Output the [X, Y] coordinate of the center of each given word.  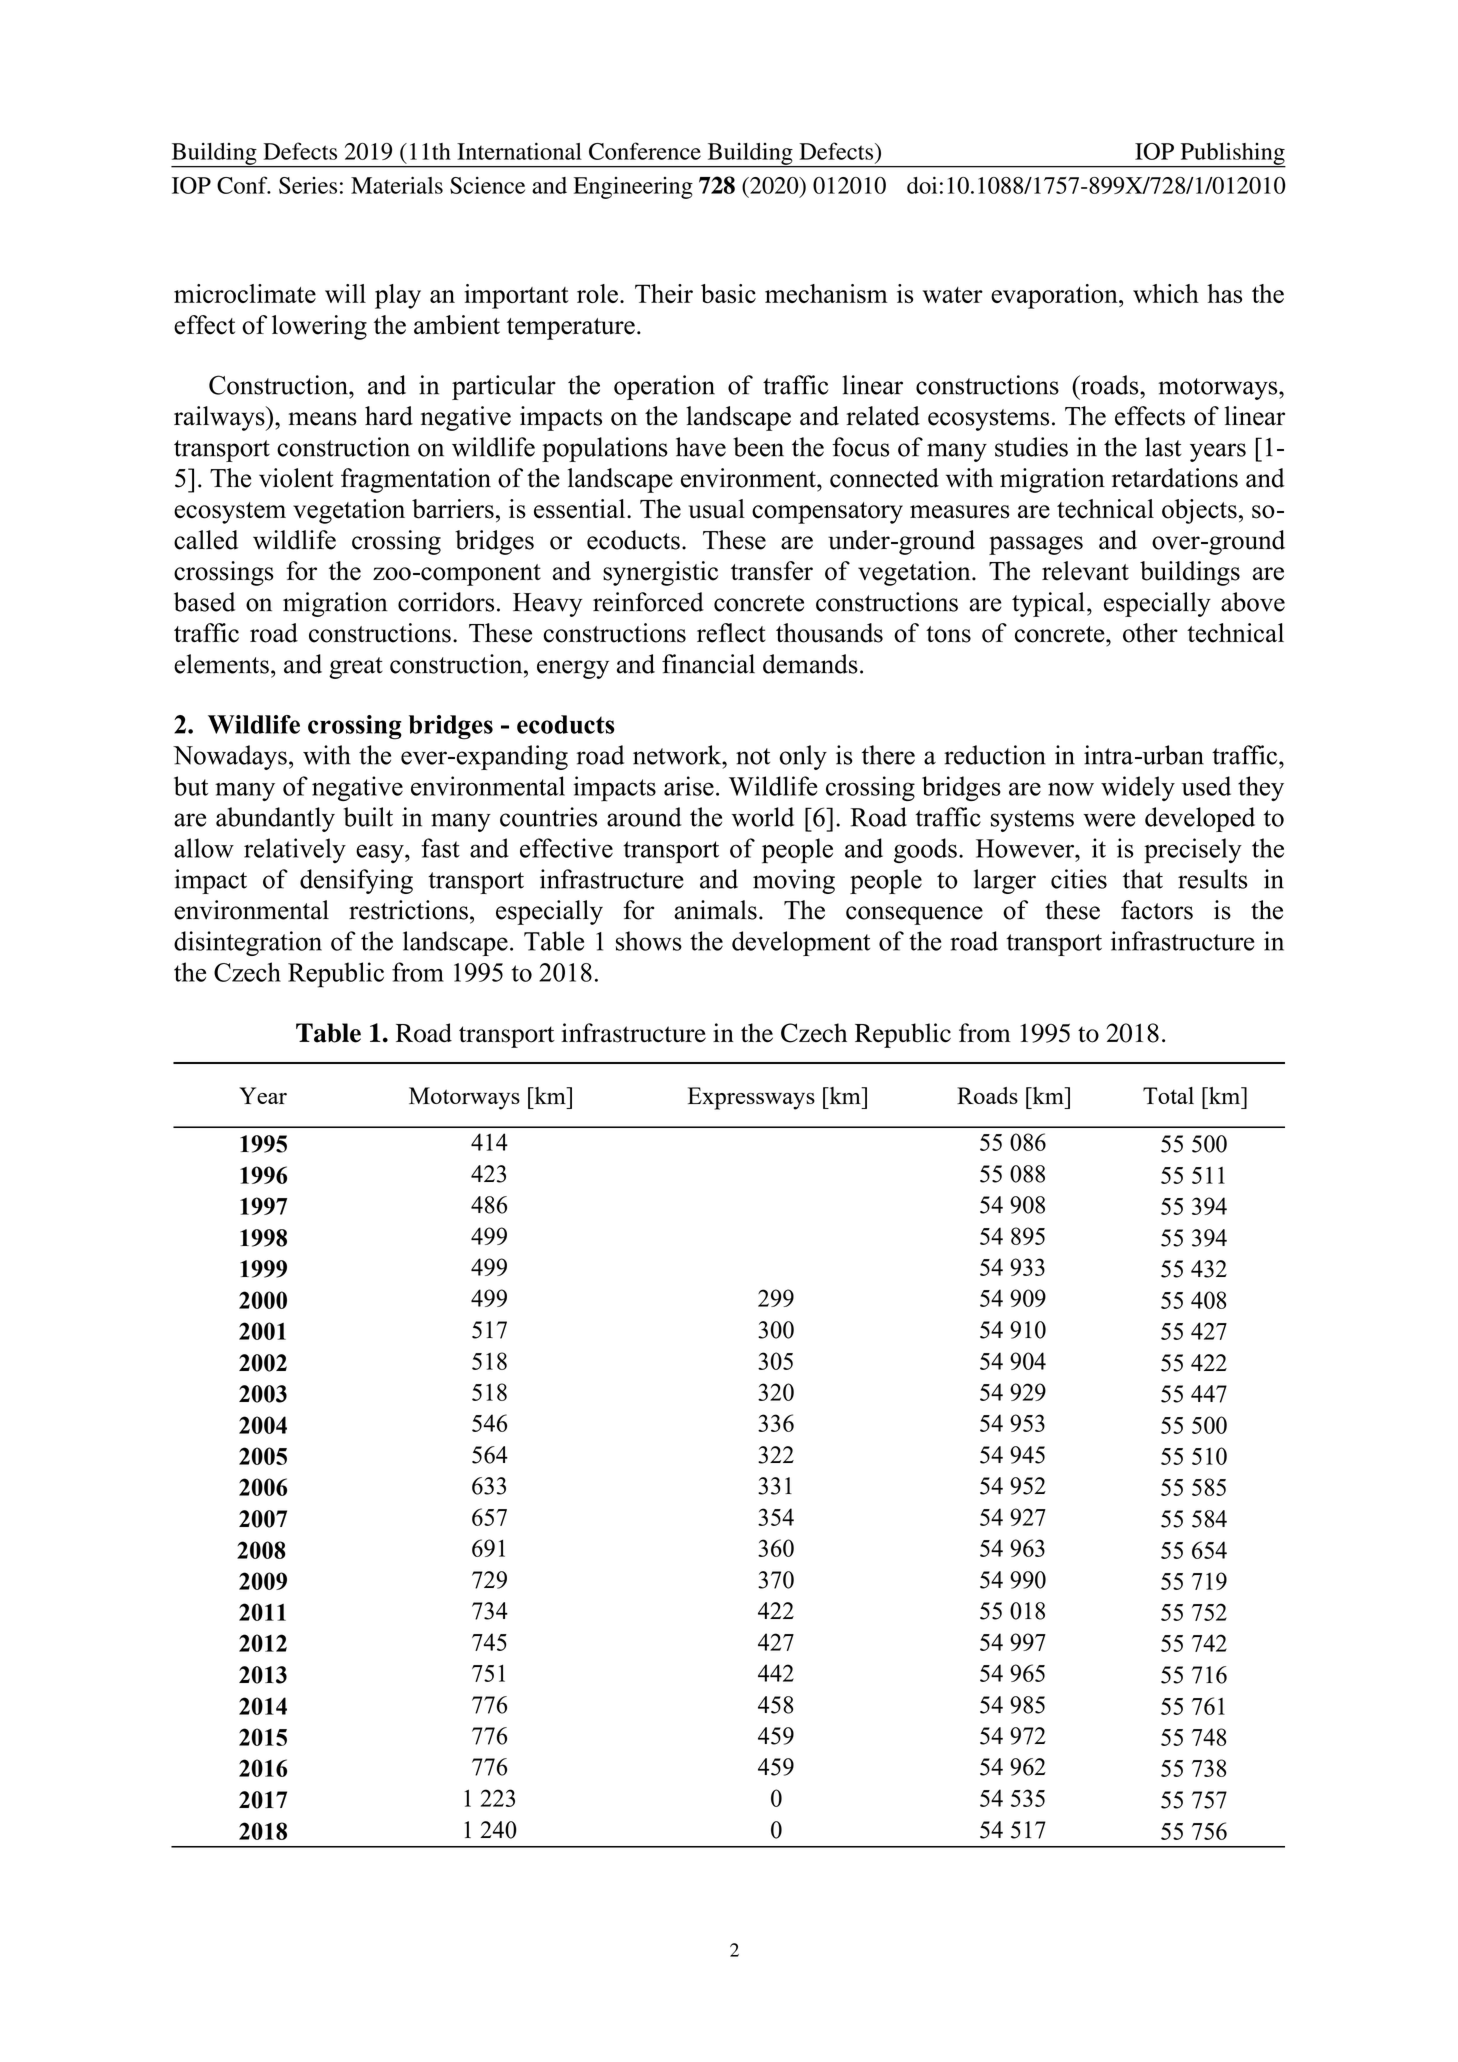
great [356, 668]
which [1166, 293]
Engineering [633, 188]
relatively [295, 850]
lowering [319, 327]
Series [308, 185]
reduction [995, 755]
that [1143, 879]
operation [664, 387]
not [753, 756]
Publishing [1232, 154]
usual [717, 509]
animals [715, 910]
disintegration [248, 943]
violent [296, 478]
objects [1199, 511]
